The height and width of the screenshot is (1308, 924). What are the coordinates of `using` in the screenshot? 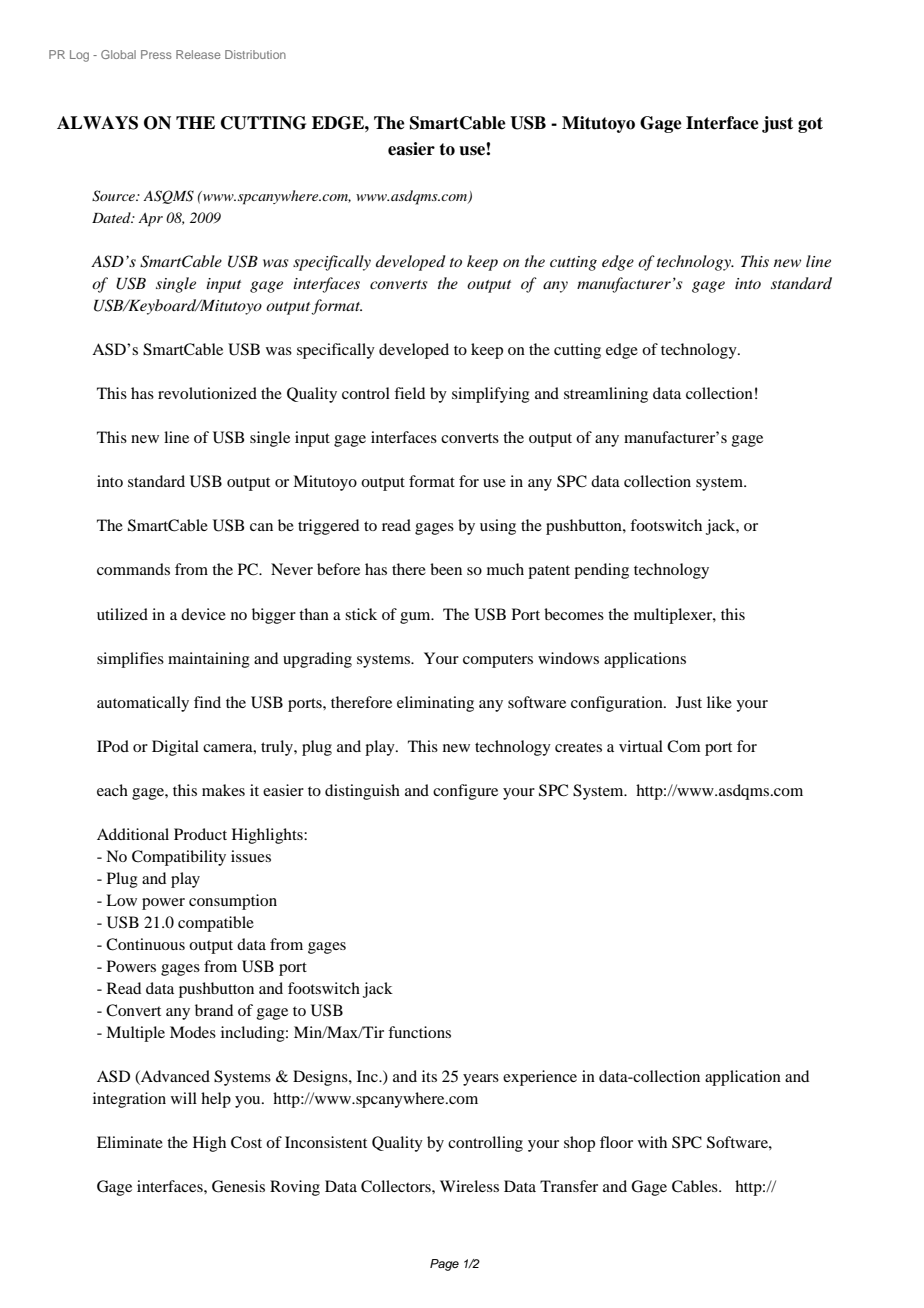 It's located at (498, 527).
